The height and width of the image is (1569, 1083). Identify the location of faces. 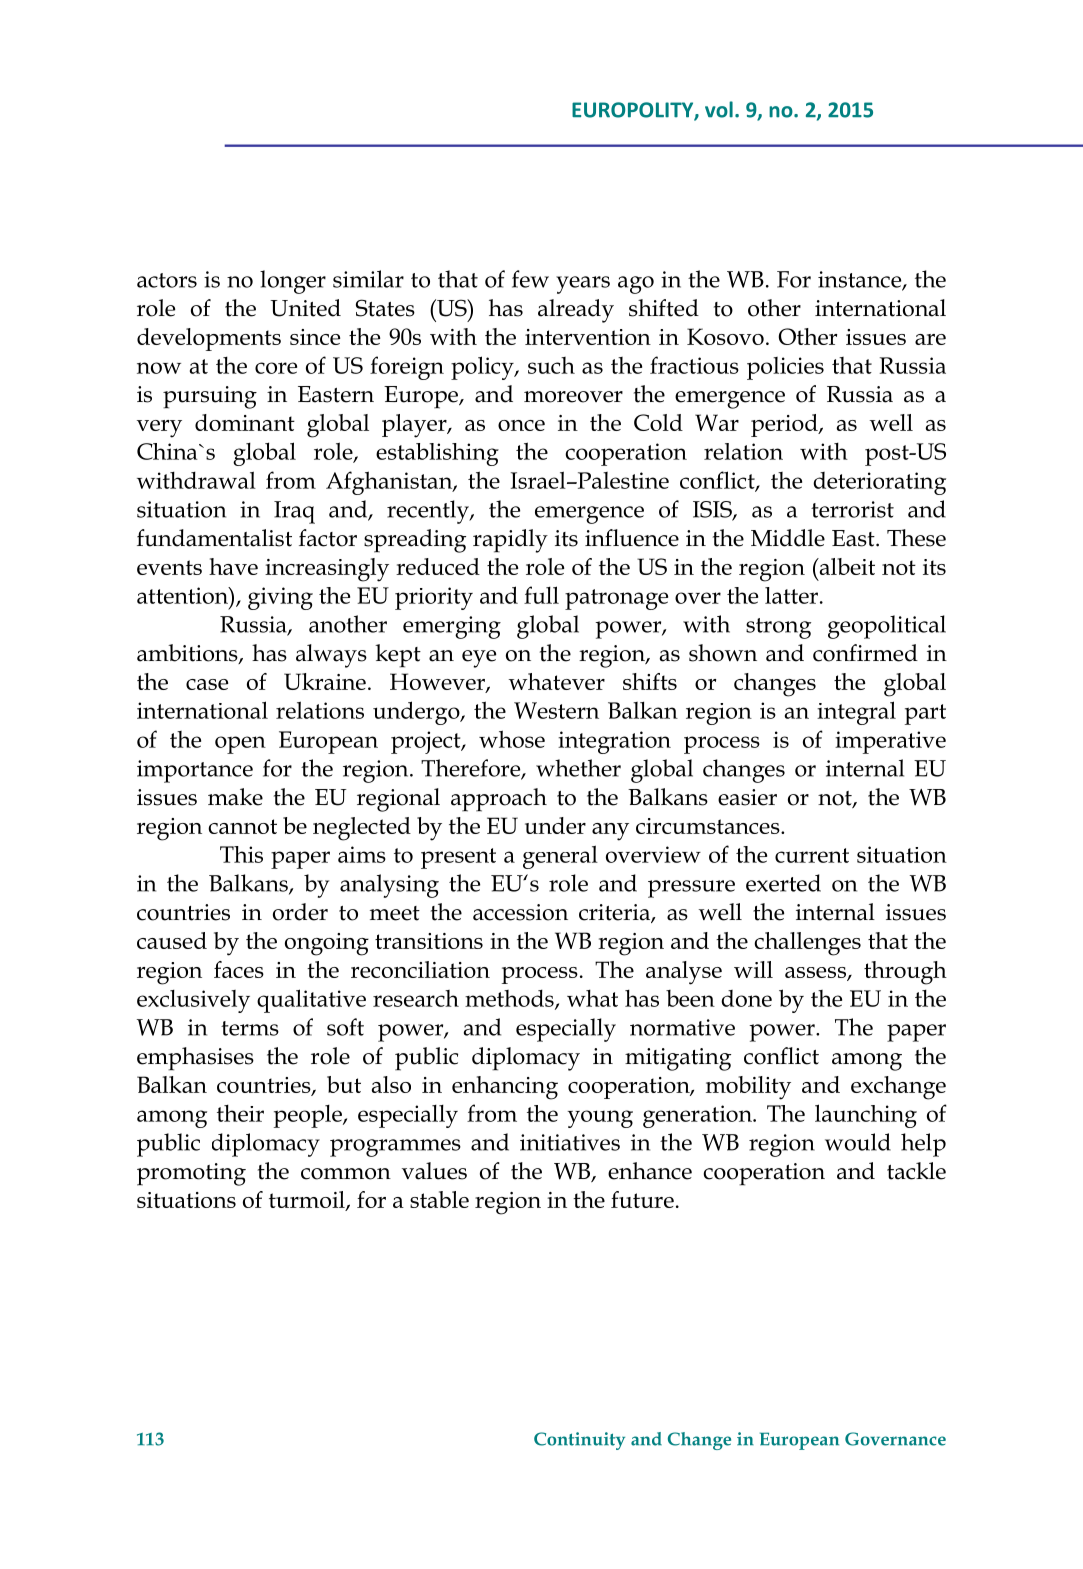
(239, 969).
